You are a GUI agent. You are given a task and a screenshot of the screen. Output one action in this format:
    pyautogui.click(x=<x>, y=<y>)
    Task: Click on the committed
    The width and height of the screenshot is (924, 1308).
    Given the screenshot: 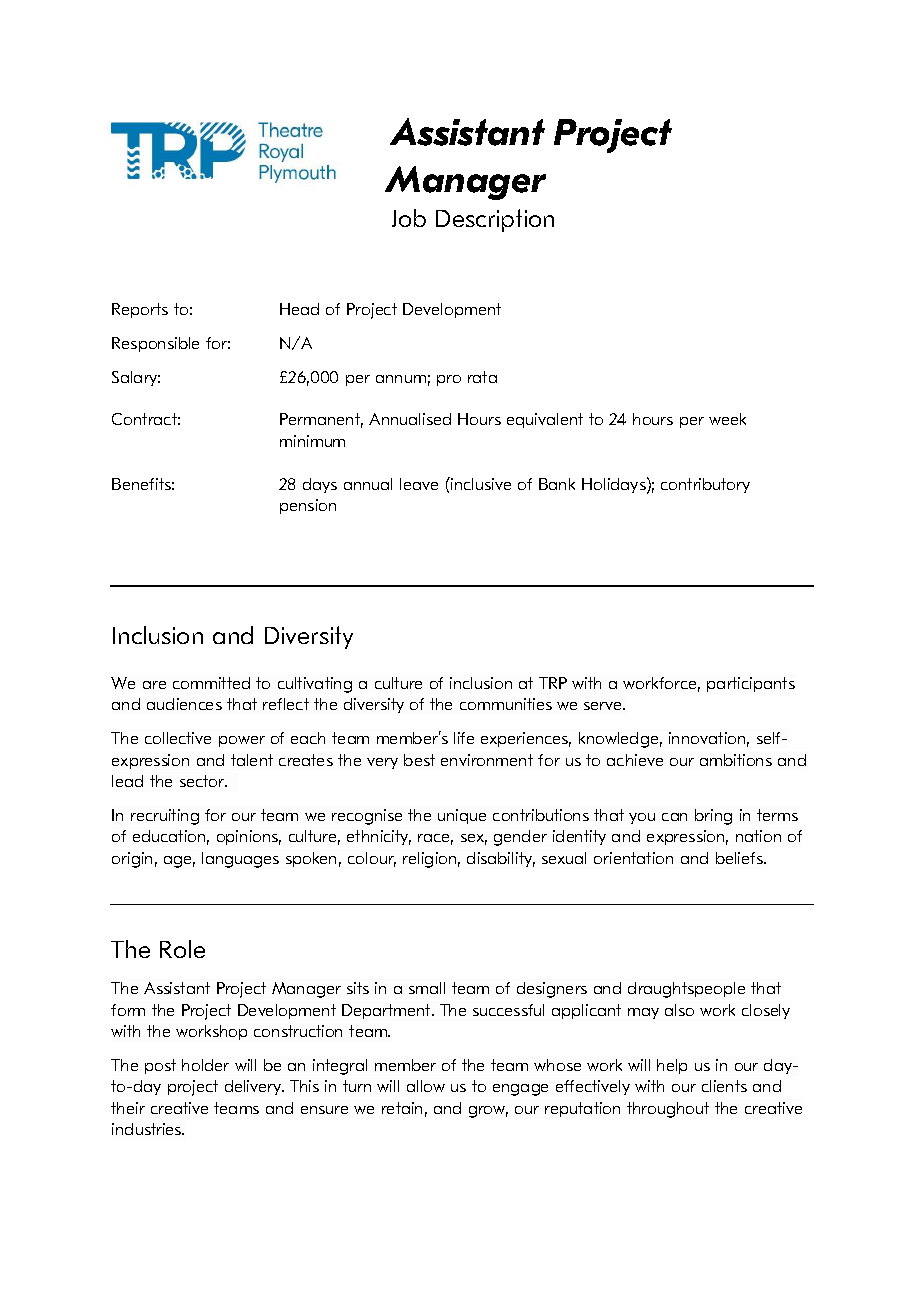 What is the action you would take?
    pyautogui.click(x=211, y=683)
